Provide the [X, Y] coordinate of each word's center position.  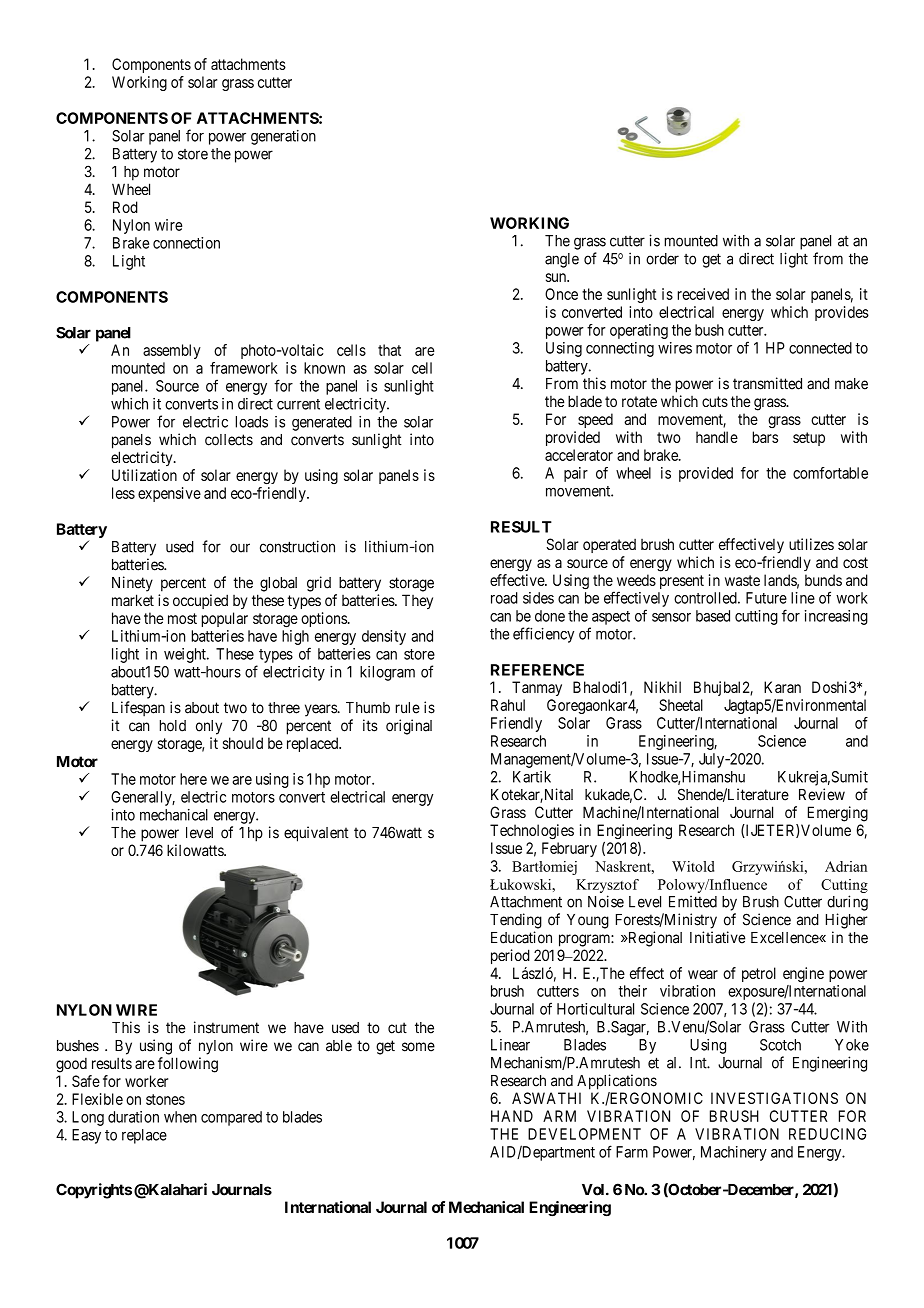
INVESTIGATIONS [774, 1098]
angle [562, 260]
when [180, 1117]
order [662, 259]
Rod [125, 207]
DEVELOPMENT [584, 1134]
